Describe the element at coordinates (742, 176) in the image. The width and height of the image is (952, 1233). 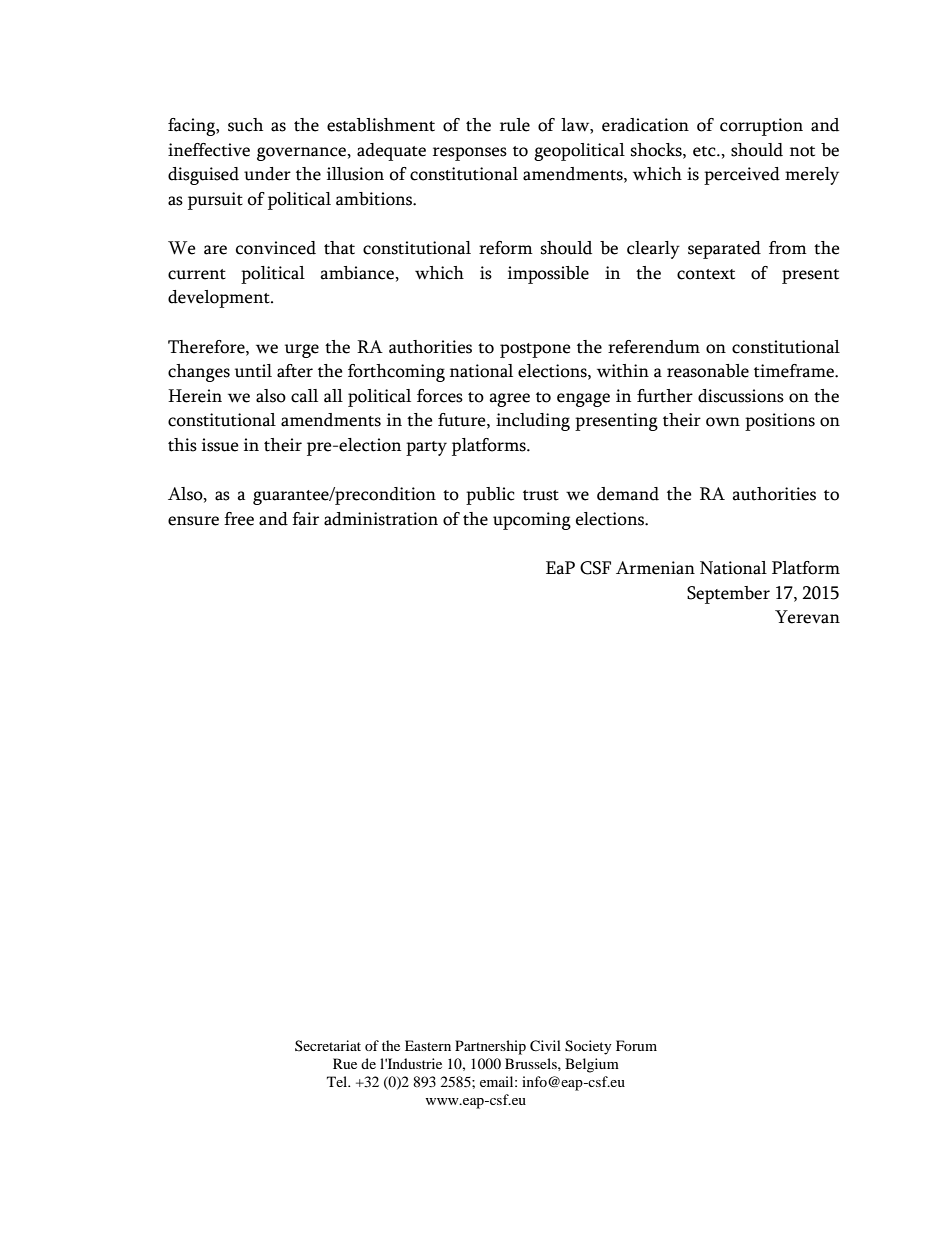
I see `perceived` at that location.
